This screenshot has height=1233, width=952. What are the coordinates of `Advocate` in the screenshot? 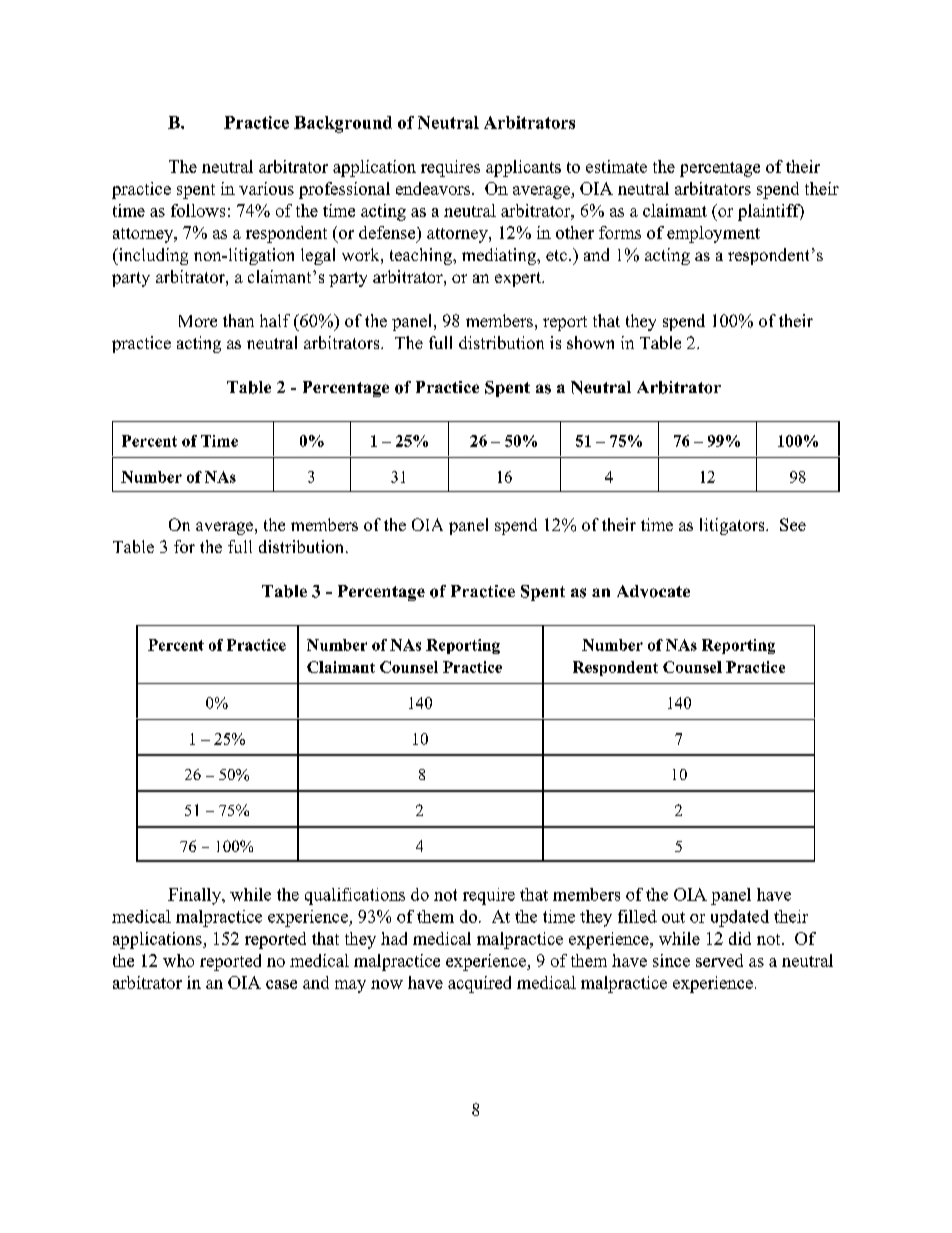 It's located at (653, 591).
